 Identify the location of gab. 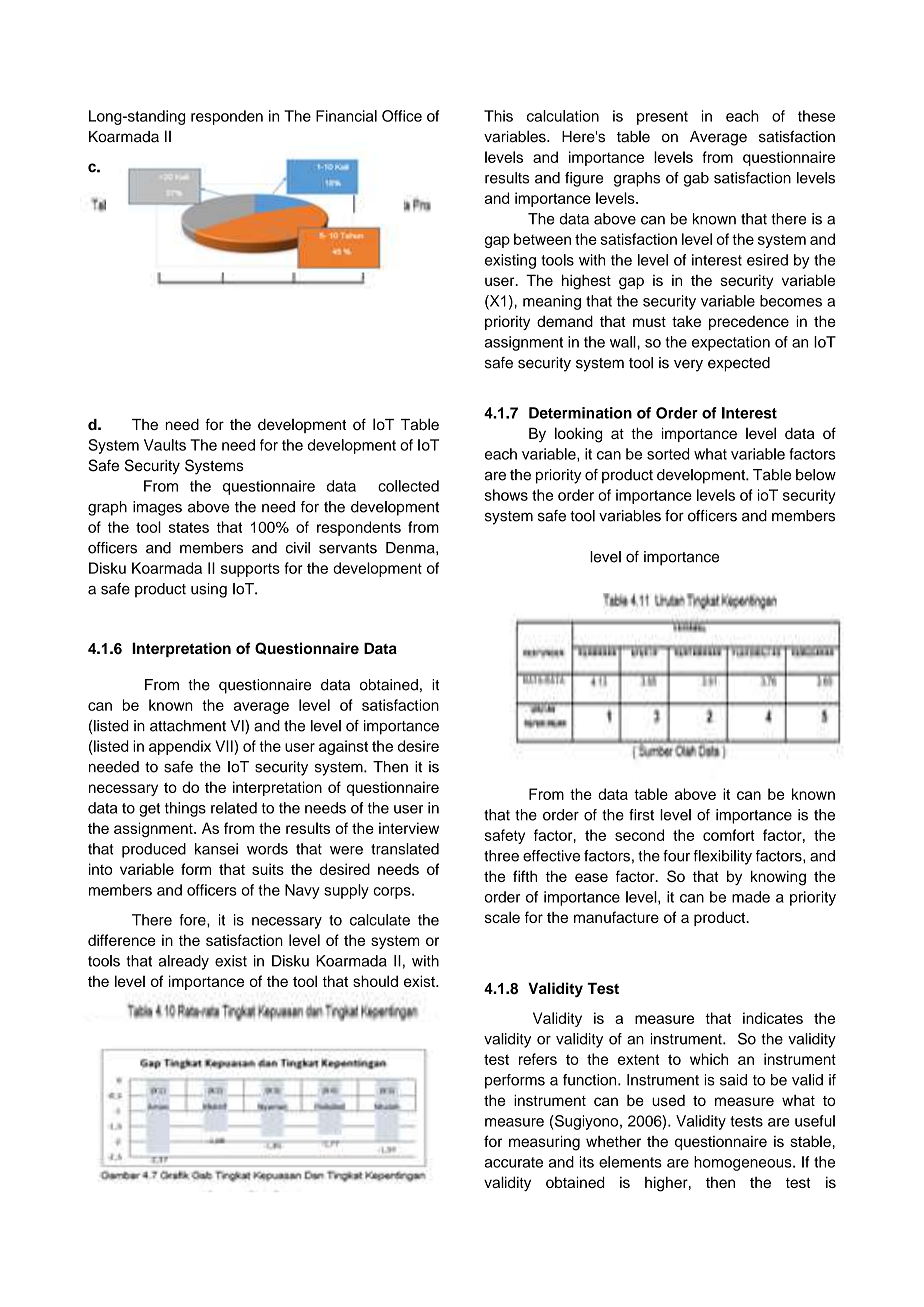
(696, 179).
